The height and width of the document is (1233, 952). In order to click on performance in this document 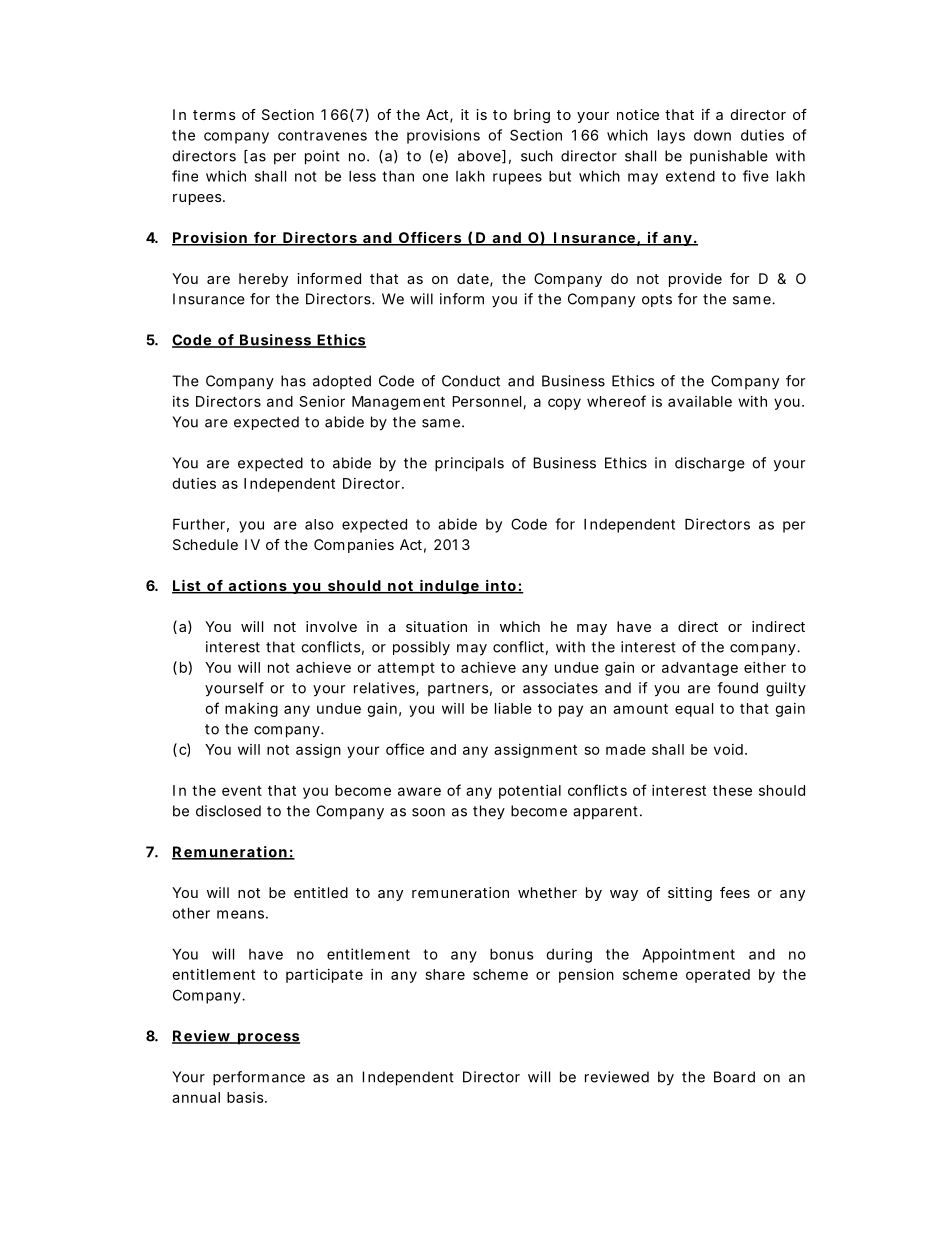, I will do `click(259, 1078)`.
